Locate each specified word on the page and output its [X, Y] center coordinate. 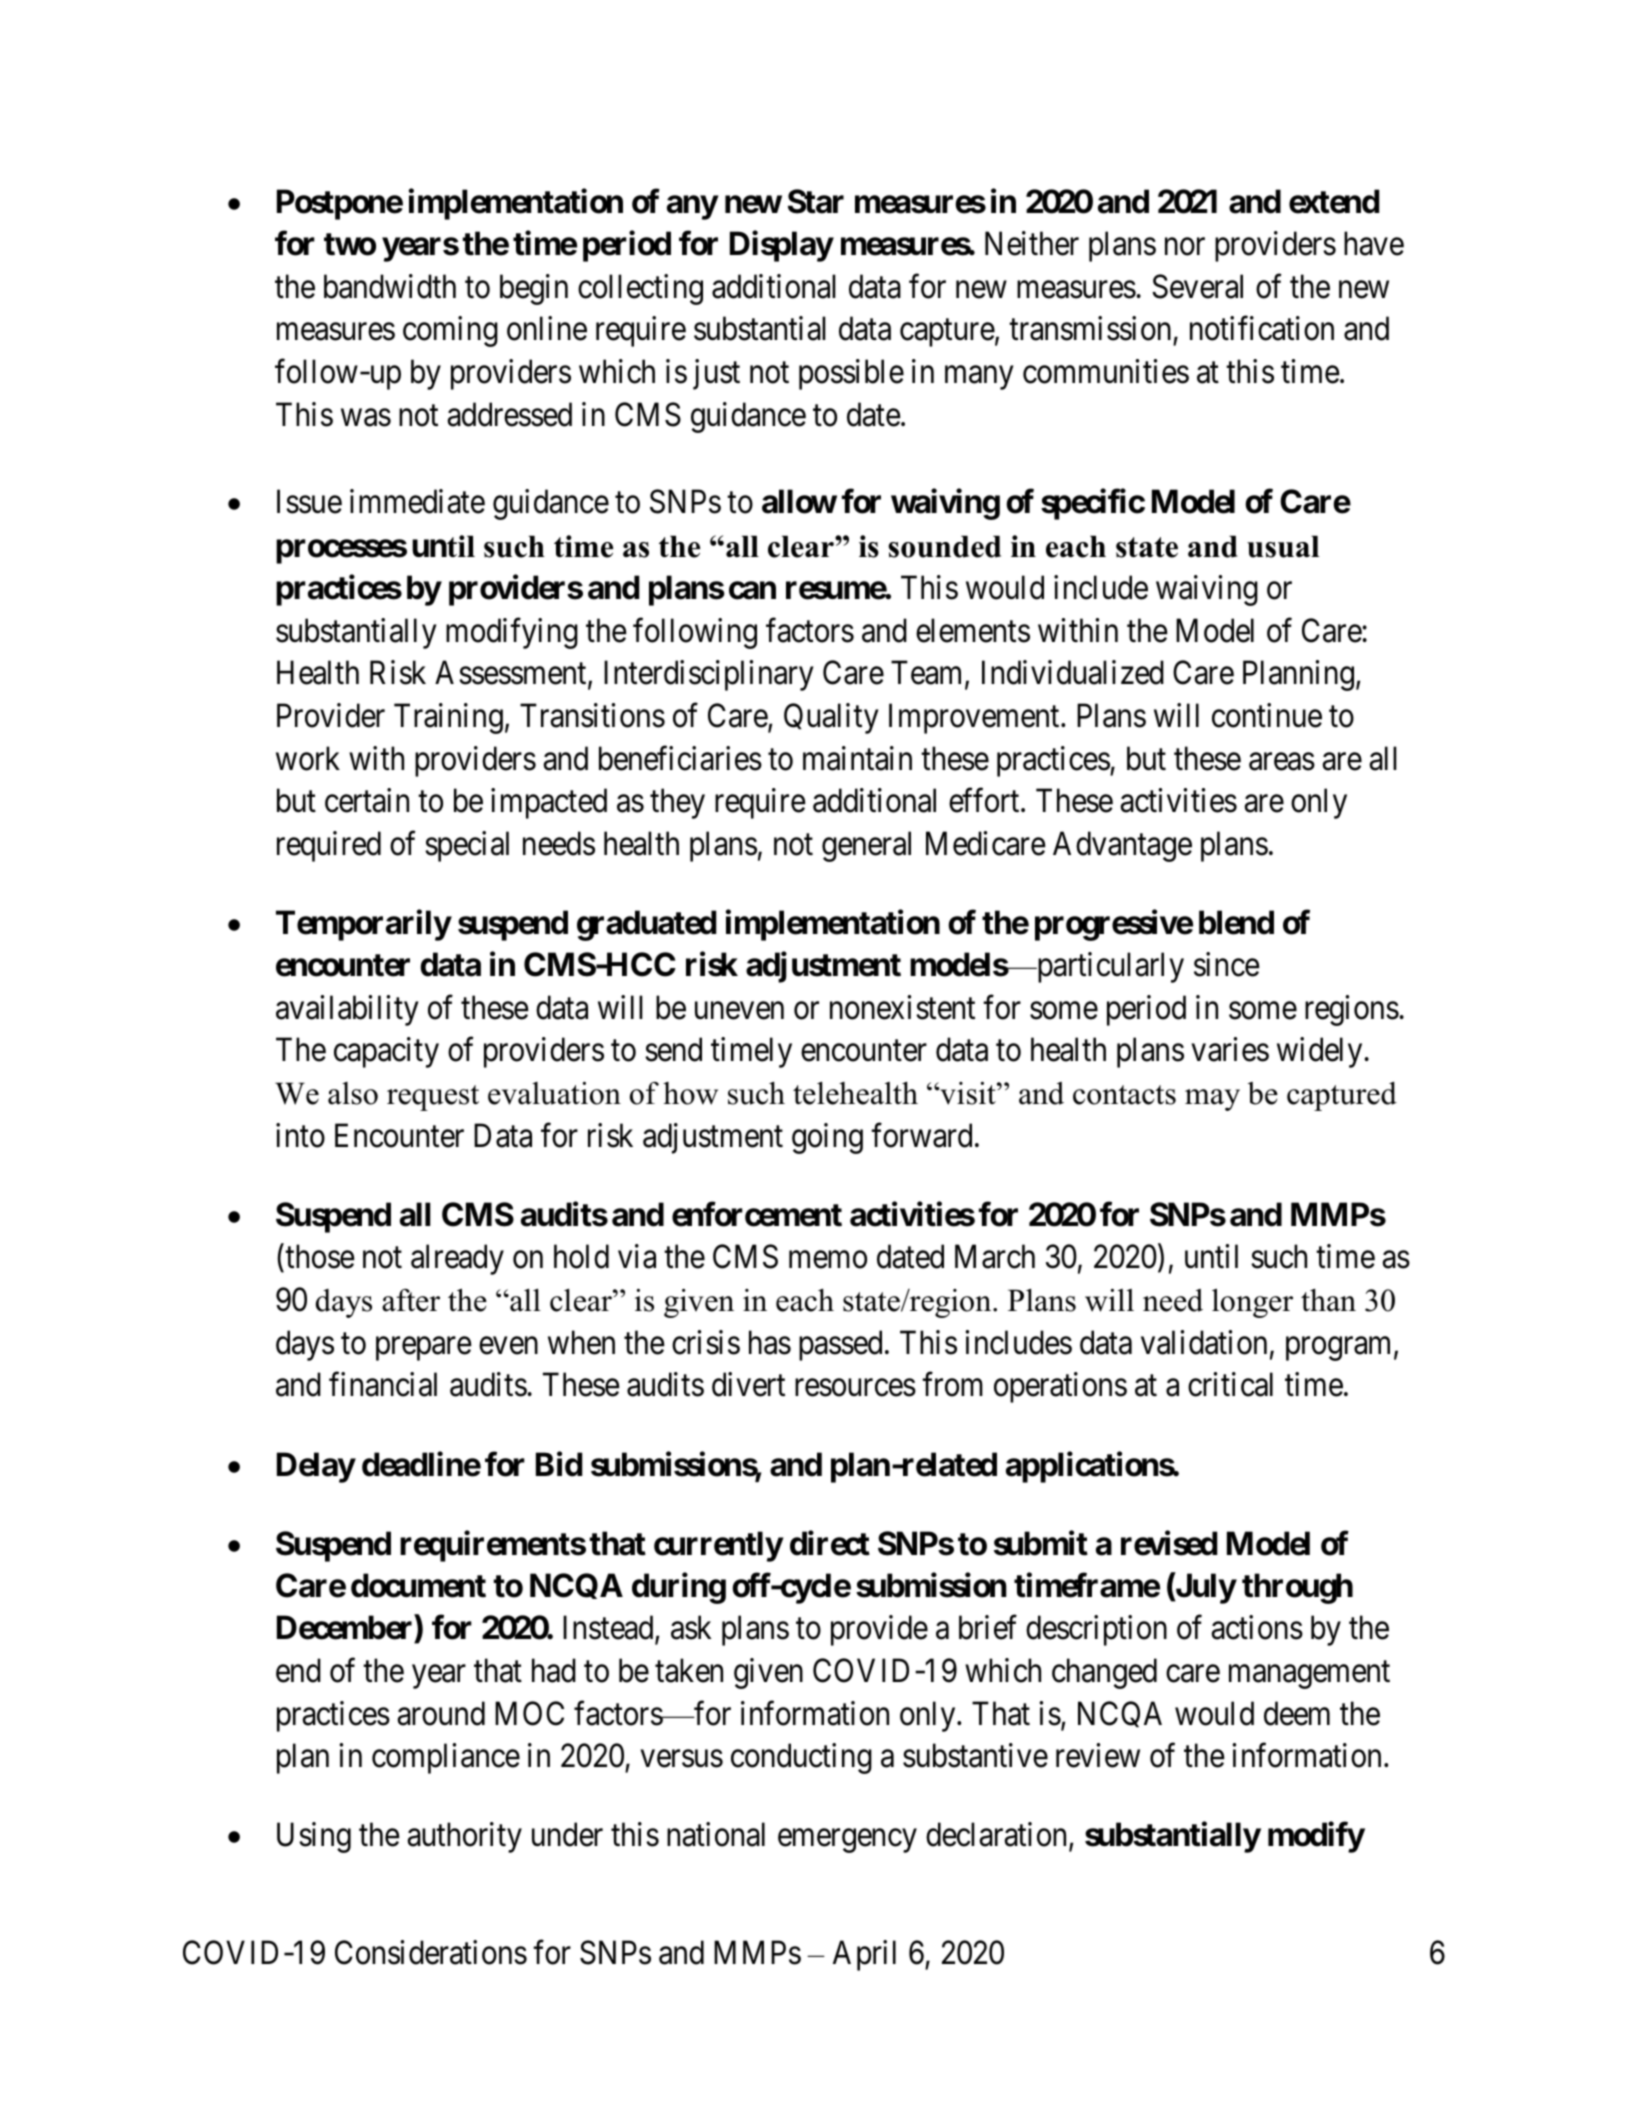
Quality [831, 718]
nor [1185, 247]
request [433, 1098]
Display [781, 246]
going [827, 1138]
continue [1267, 715]
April [864, 1955]
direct [830, 1543]
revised [1169, 1543]
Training [448, 718]
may [1212, 1100]
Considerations [431, 1952]
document [418, 1585]
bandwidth [390, 286]
